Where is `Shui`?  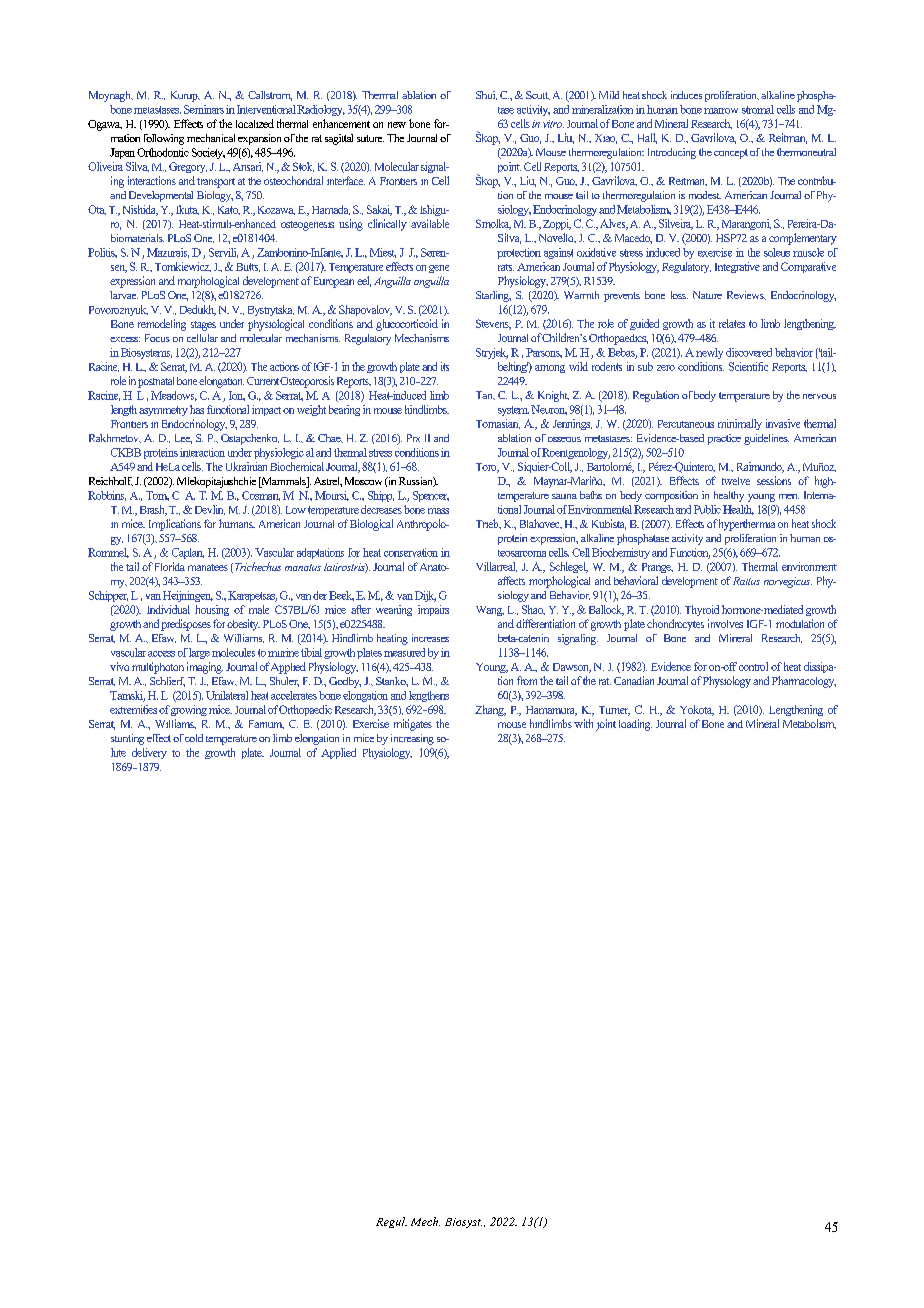 Shui is located at coordinates (486, 95).
